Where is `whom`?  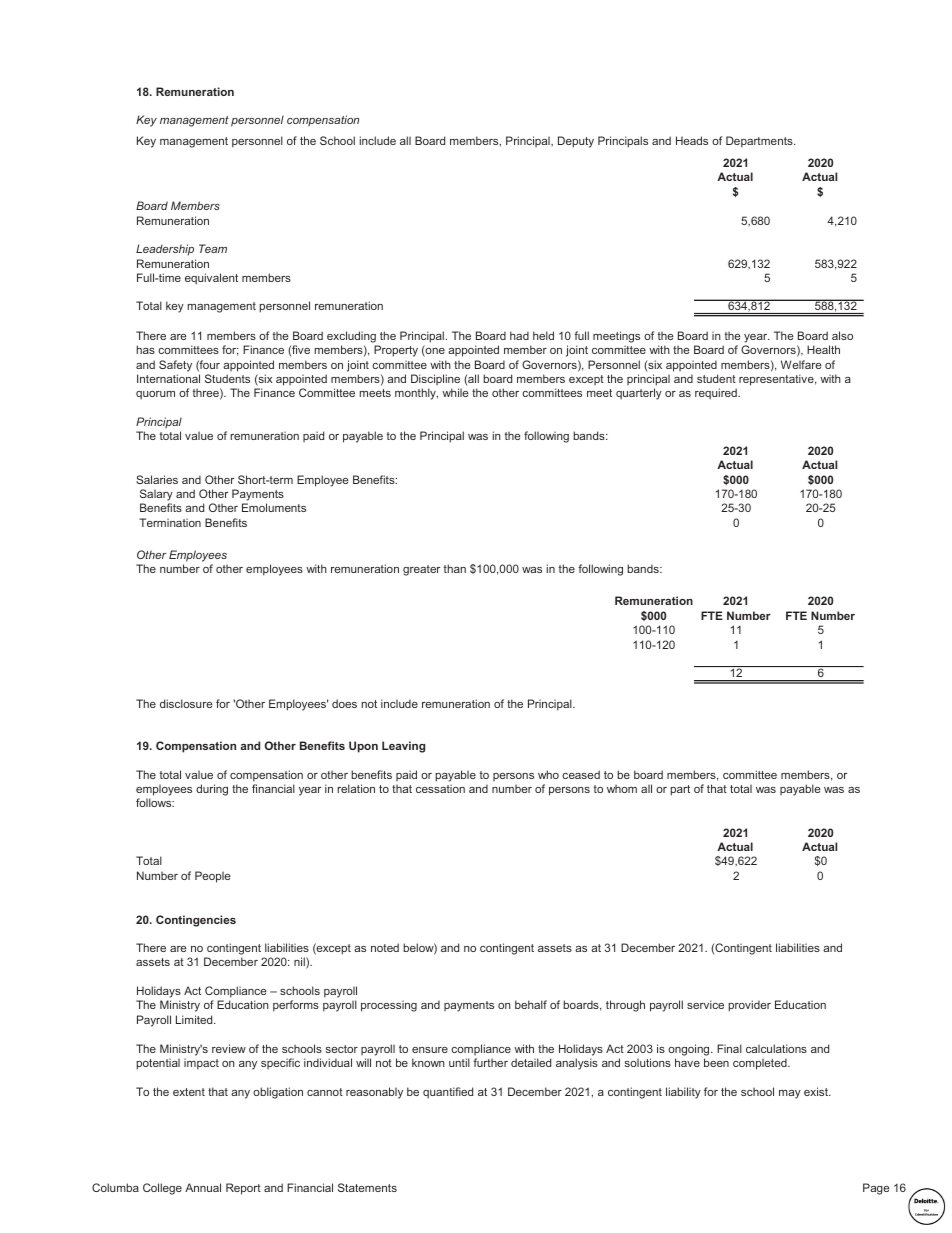 whom is located at coordinates (622, 788).
